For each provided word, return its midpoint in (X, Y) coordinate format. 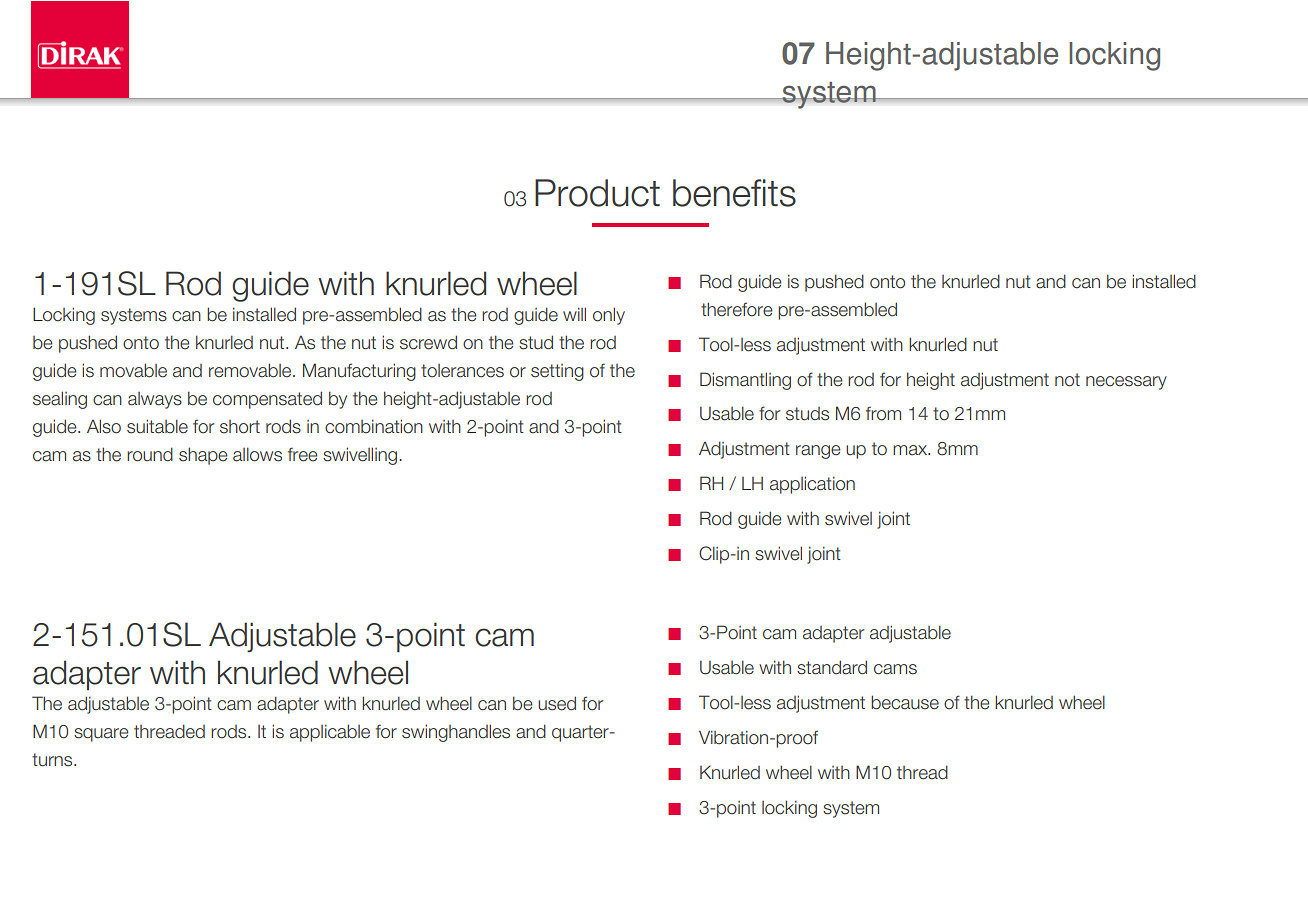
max (911, 450)
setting (557, 372)
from (883, 413)
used (557, 703)
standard (832, 667)
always (155, 400)
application (812, 485)
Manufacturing (359, 372)
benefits (734, 193)
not (1067, 380)
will (574, 314)
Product (597, 193)
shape (203, 456)
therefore (737, 309)
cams (895, 669)
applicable (330, 733)
